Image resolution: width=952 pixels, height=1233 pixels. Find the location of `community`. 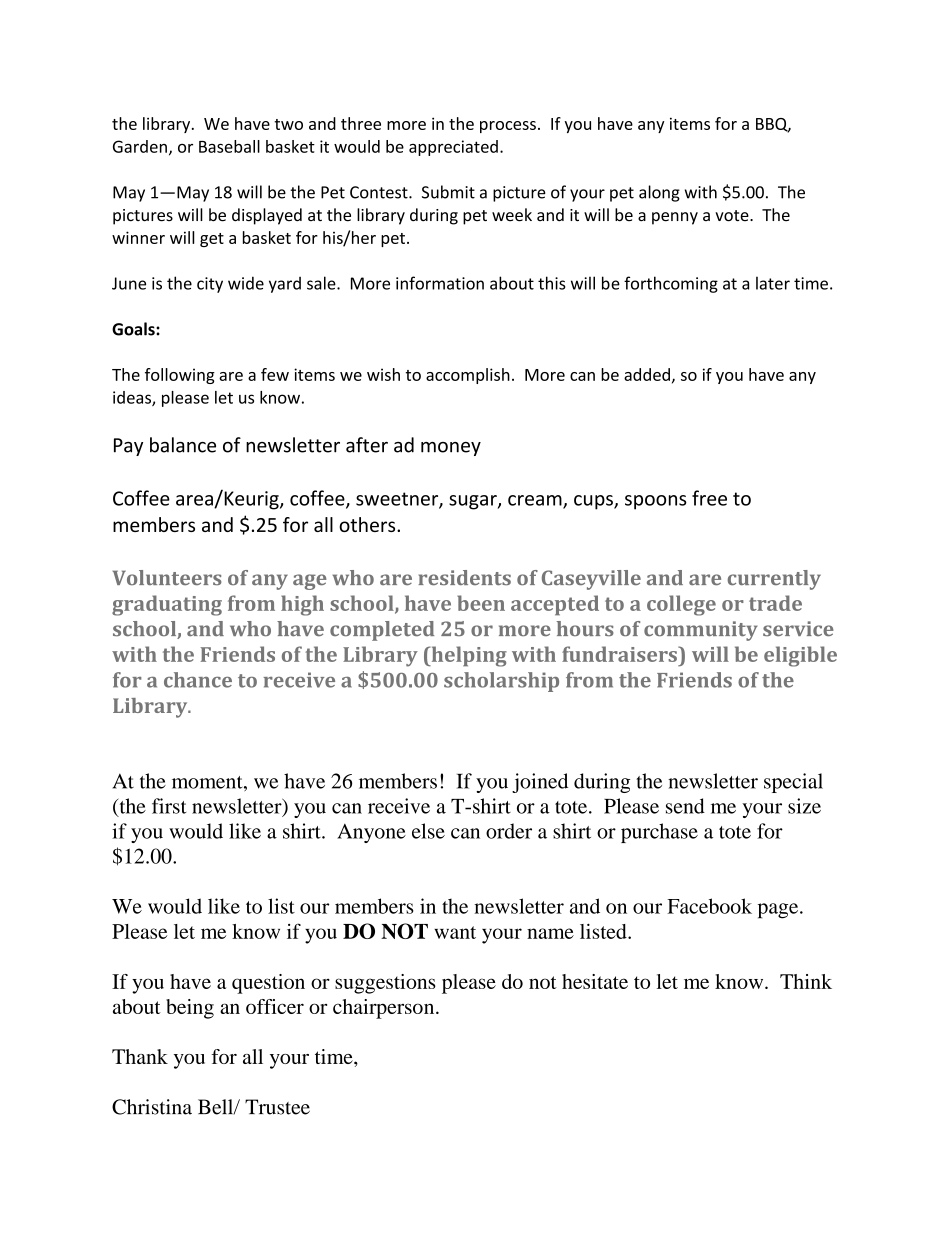

community is located at coordinates (701, 631).
